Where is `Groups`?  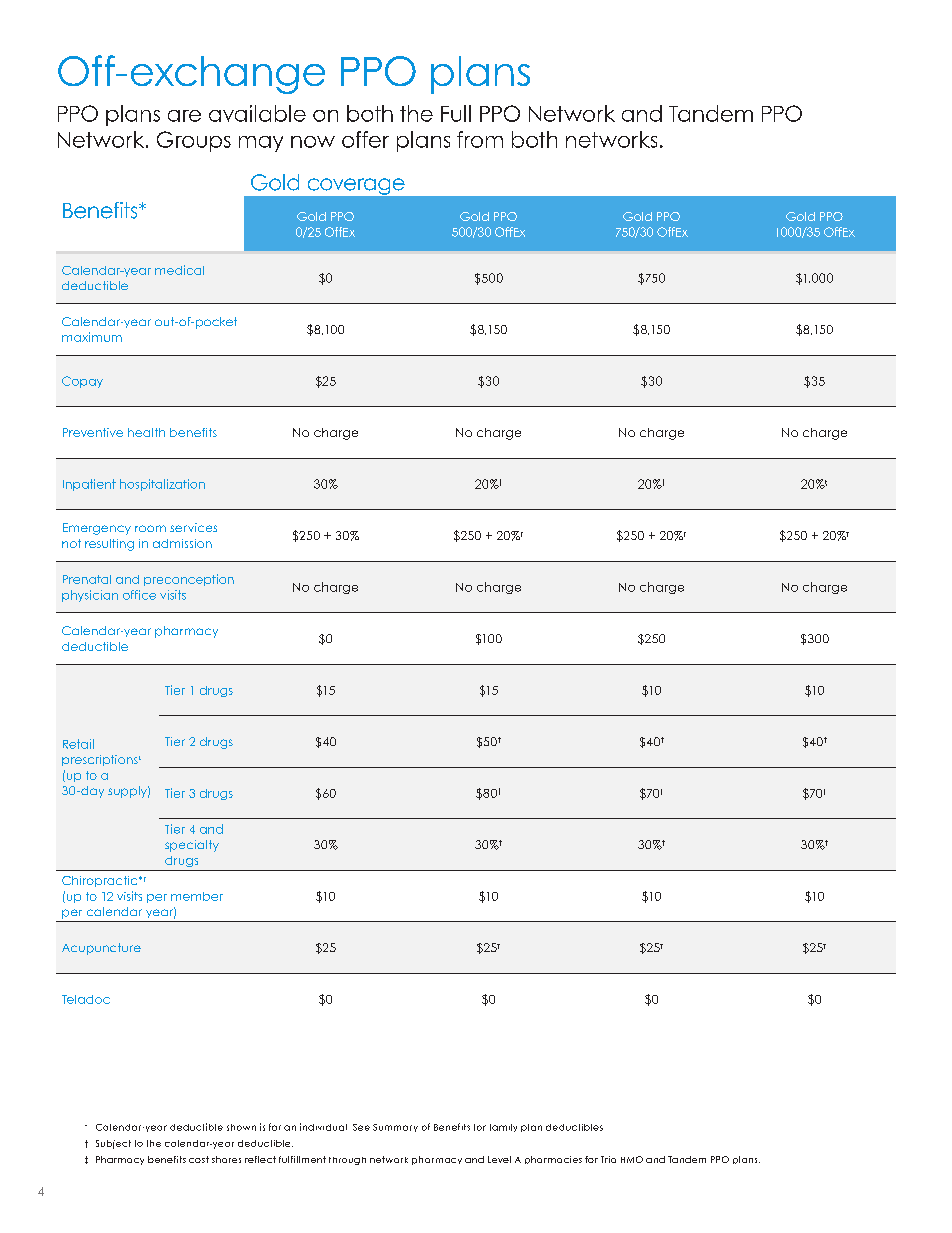 Groups is located at coordinates (194, 141).
